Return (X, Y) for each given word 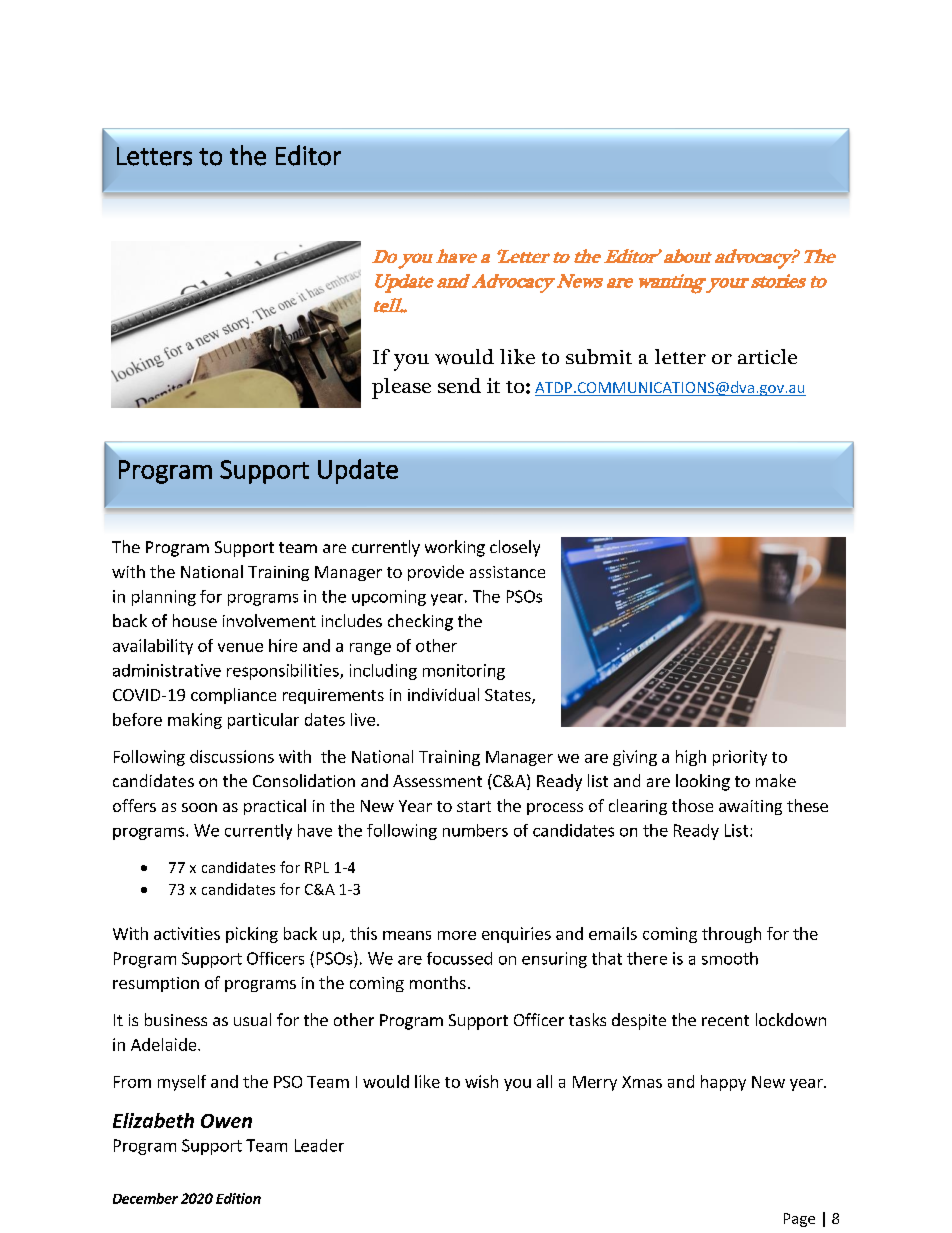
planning (164, 598)
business (176, 1019)
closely (515, 548)
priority (740, 758)
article (767, 356)
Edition (238, 1198)
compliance (233, 696)
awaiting (750, 807)
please (401, 388)
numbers (475, 830)
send (459, 385)
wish (481, 1081)
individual (443, 694)
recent (725, 1020)
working (455, 548)
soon (199, 807)
